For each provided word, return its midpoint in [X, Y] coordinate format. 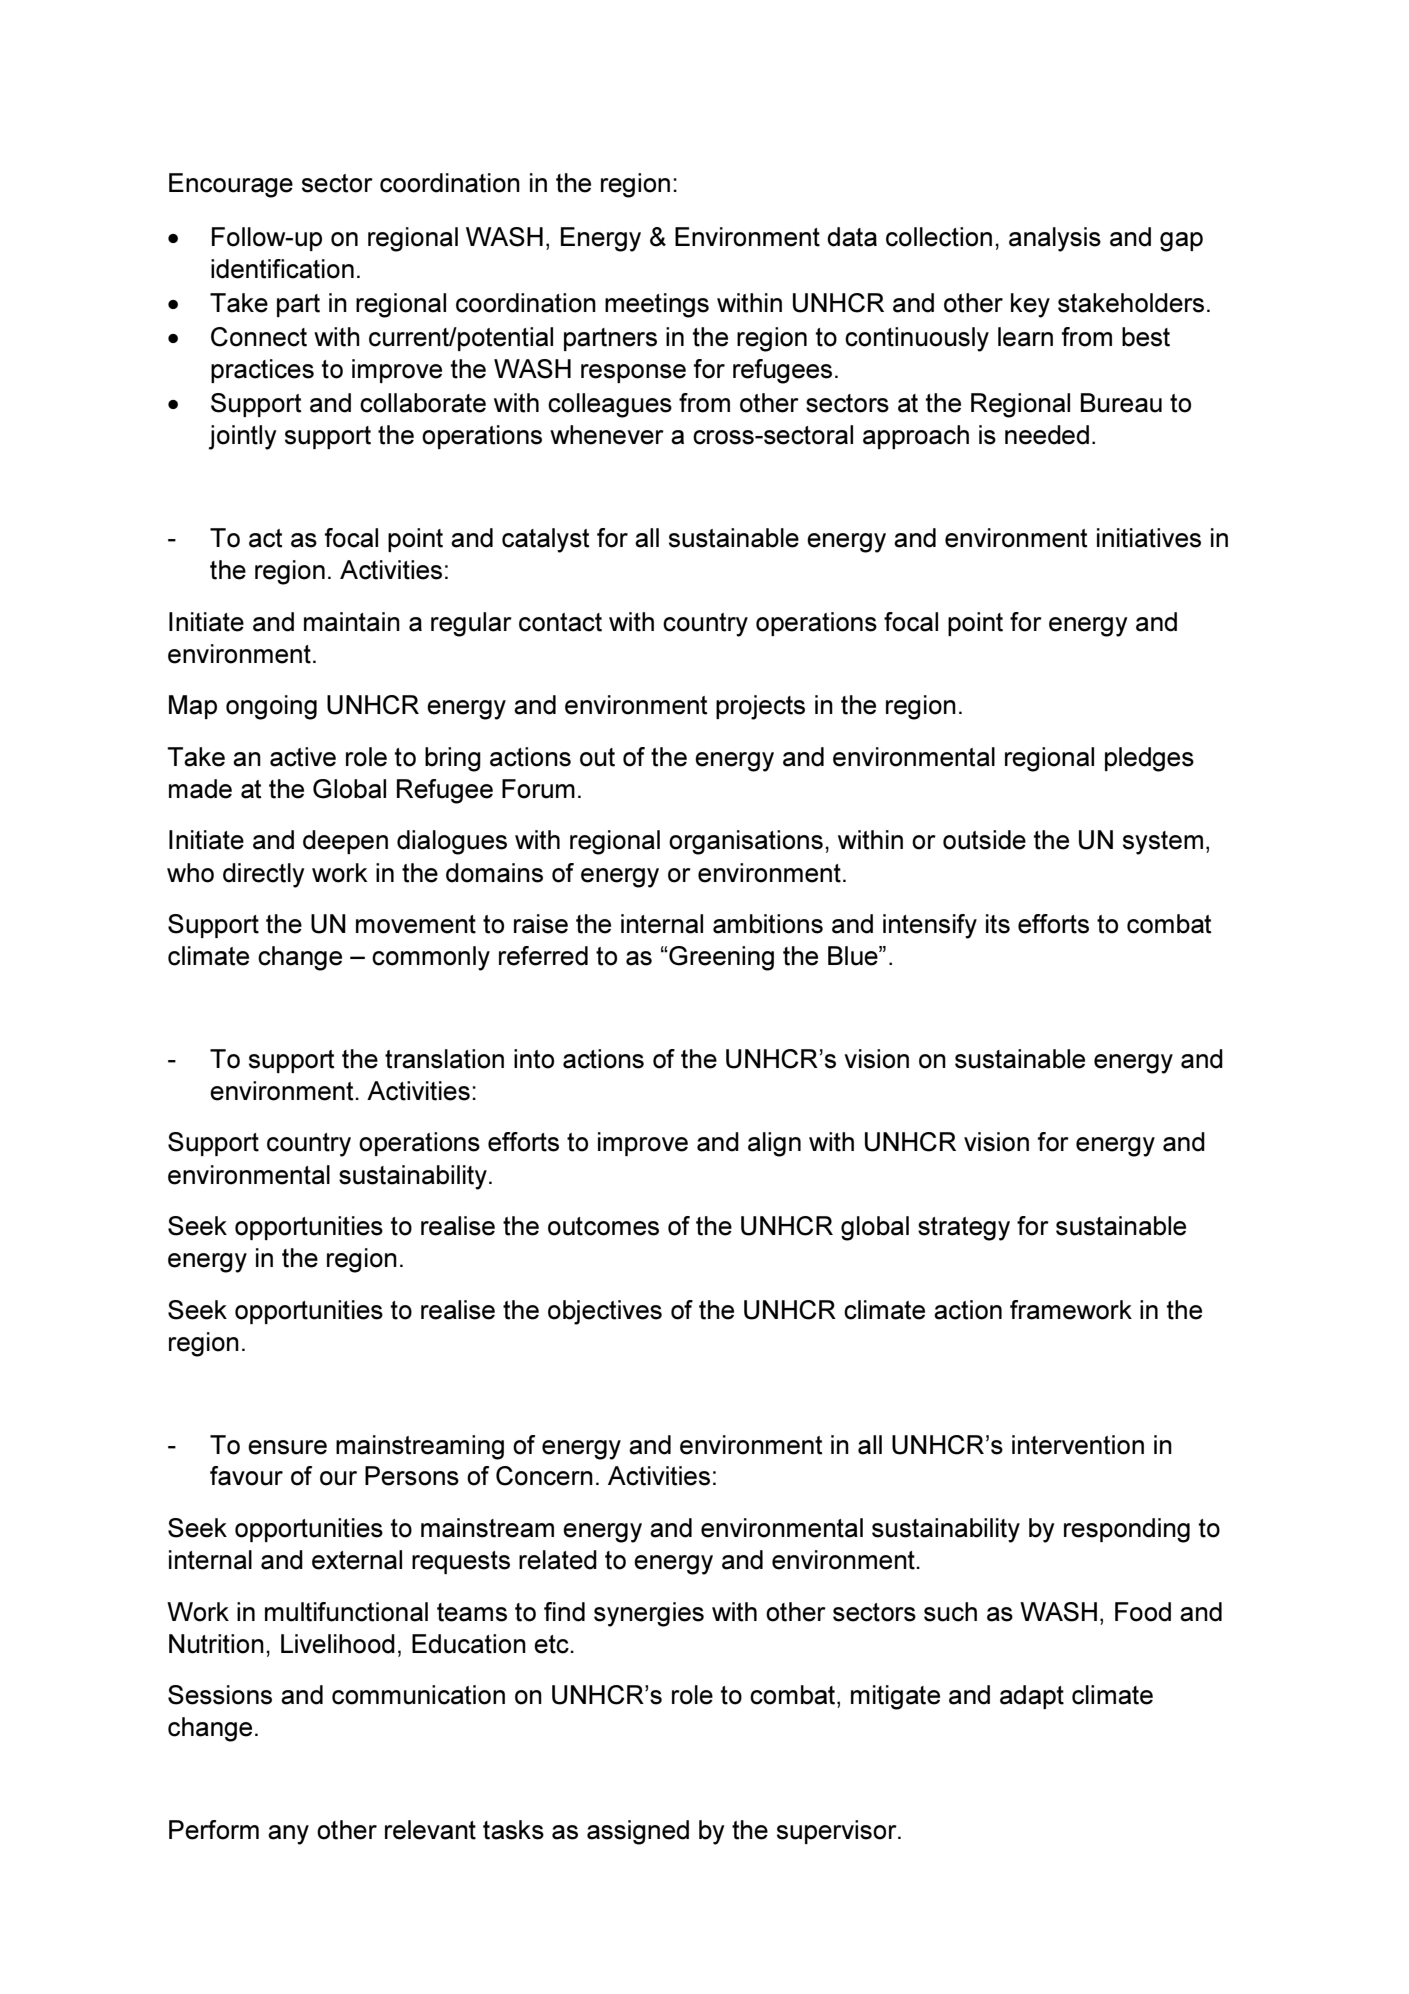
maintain [352, 622]
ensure [287, 1447]
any [288, 1835]
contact [560, 622]
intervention [1078, 1445]
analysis [1055, 239]
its [998, 924]
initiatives [1149, 538]
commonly [431, 958]
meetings [657, 305]
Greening [720, 958]
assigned [638, 1832]
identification [282, 269]
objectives [605, 1312]
